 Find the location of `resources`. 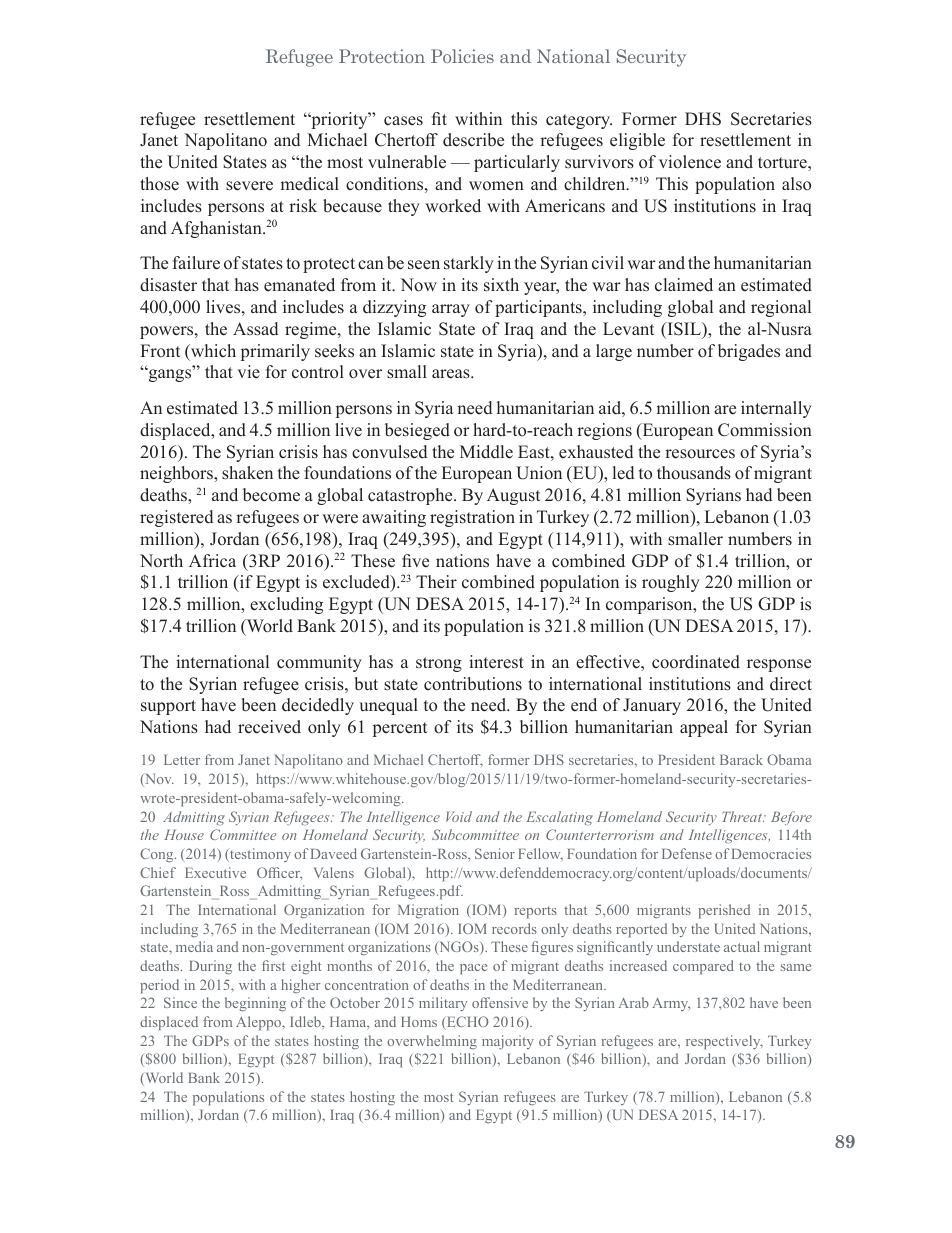

resources is located at coordinates (700, 454).
